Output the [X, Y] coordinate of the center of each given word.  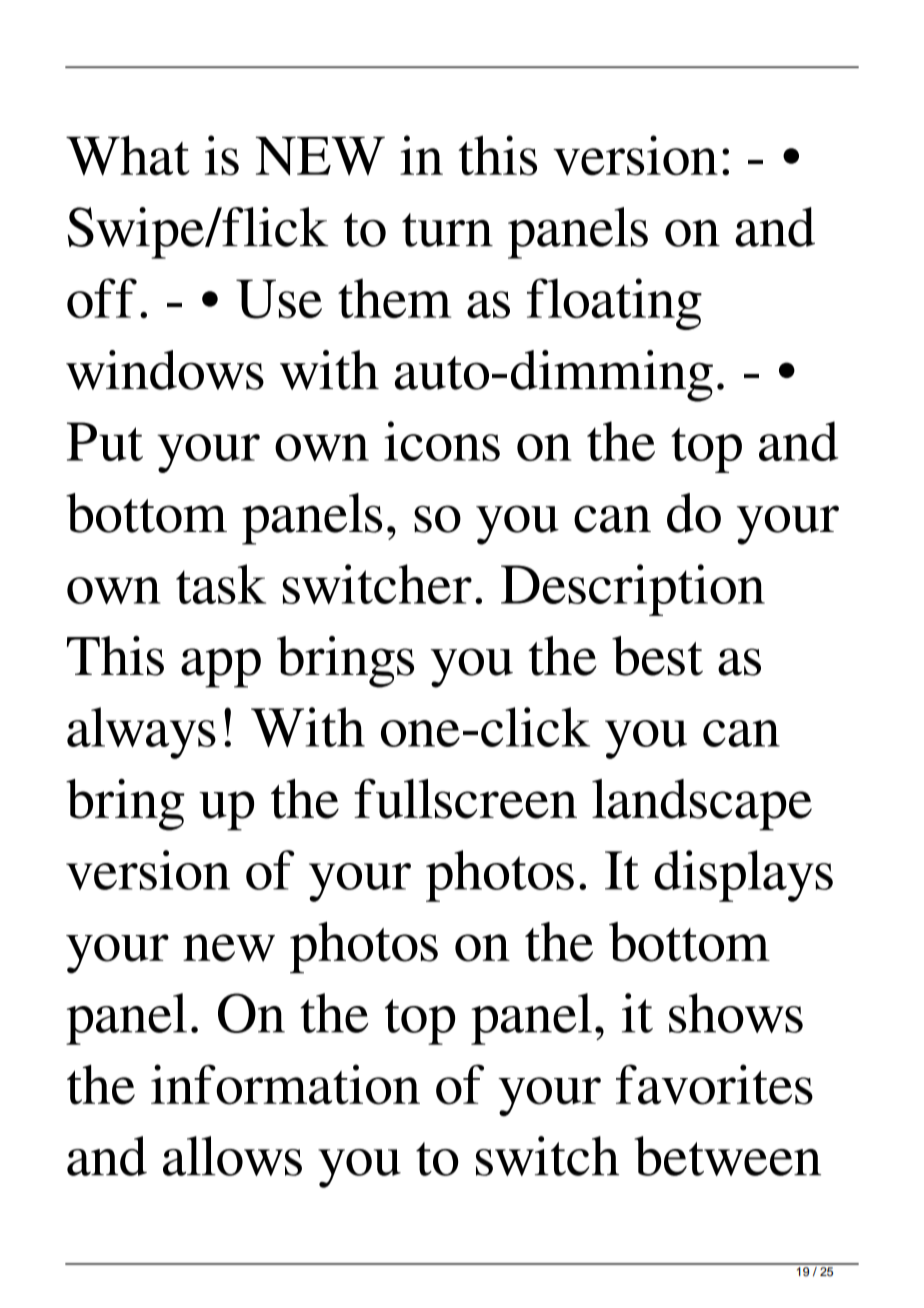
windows [165, 370]
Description [633, 590]
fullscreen [465, 798]
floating [614, 304]
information [285, 1084]
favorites [714, 1084]
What [128, 155]
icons [442, 441]
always [141, 733]
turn [447, 230]
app [221, 668]
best [657, 656]
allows [232, 1156]
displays [743, 876]
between [727, 1156]
